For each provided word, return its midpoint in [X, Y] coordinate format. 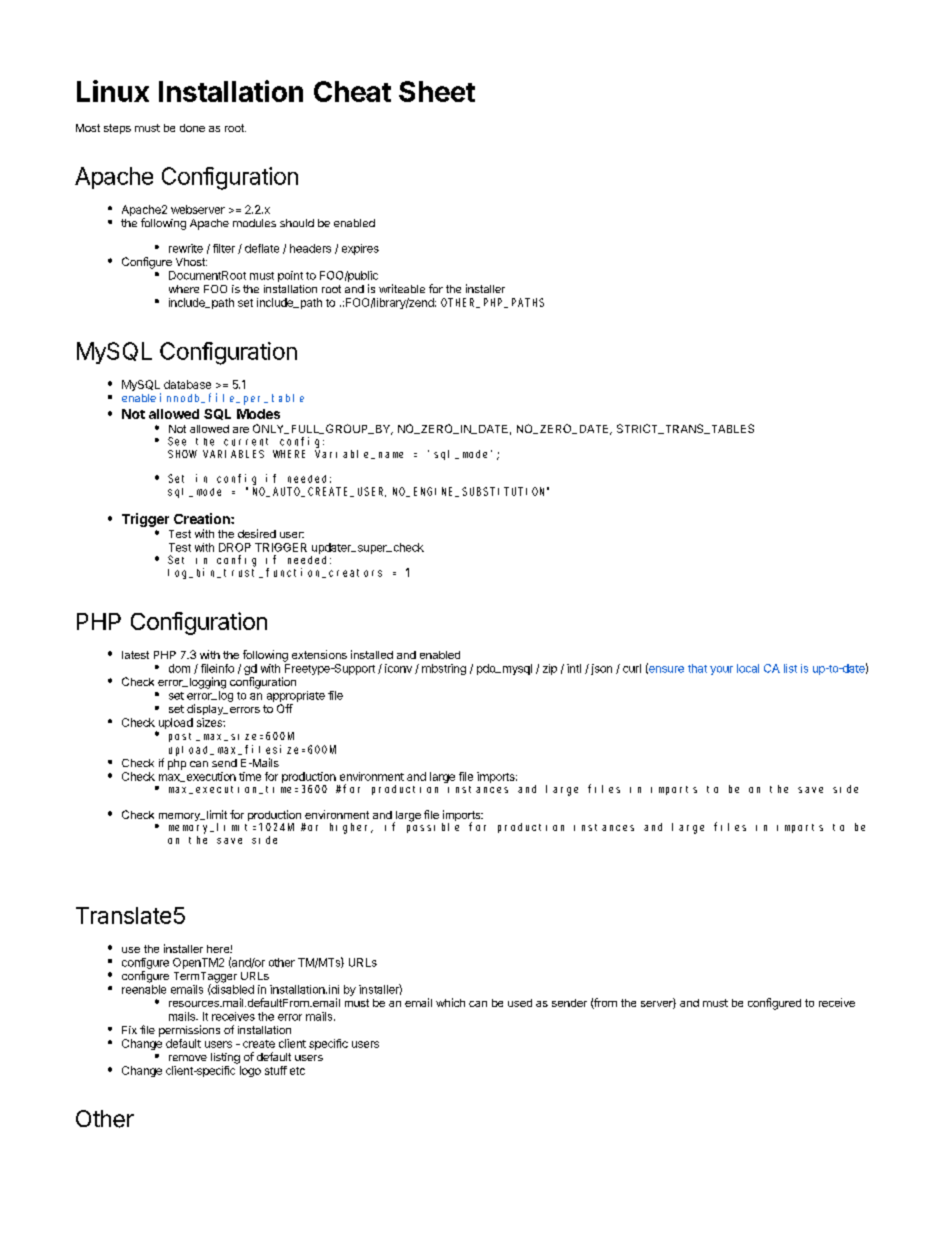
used [520, 1003]
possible [433, 827]
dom [179, 668]
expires [360, 249]
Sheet [437, 91]
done [192, 128]
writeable [402, 288]
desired [257, 533]
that [697, 668]
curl [632, 668]
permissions [189, 1031]
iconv [398, 668]
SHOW [182, 454]
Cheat [352, 91]
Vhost [191, 262]
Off [285, 708]
